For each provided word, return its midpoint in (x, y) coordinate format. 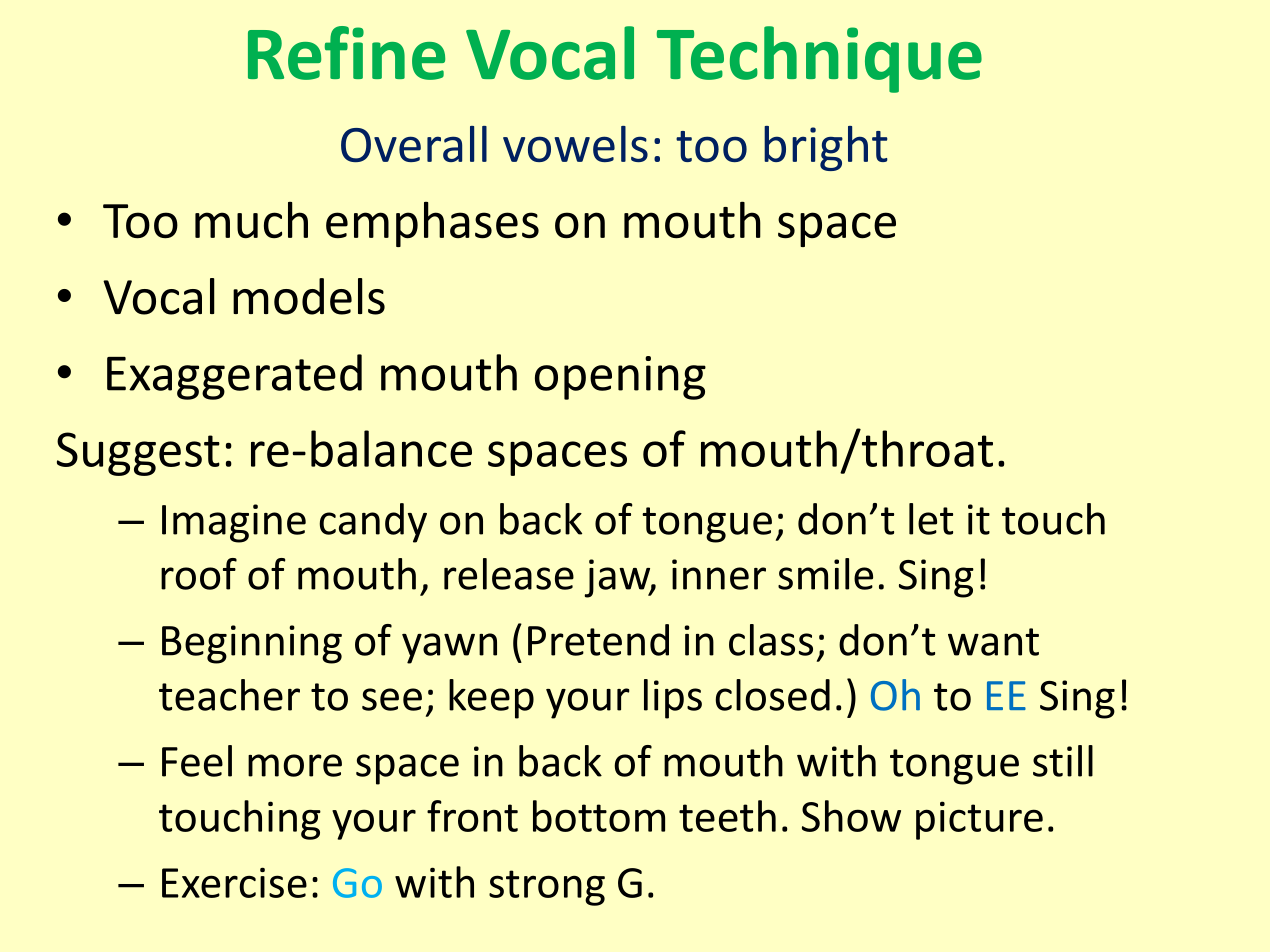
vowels (575, 144)
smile (825, 574)
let (931, 519)
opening (620, 378)
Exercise (234, 882)
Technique (819, 59)
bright (826, 148)
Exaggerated (234, 377)
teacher (229, 695)
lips (673, 699)
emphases (432, 224)
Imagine (234, 523)
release (509, 574)
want (993, 642)
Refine (346, 53)
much (251, 220)
